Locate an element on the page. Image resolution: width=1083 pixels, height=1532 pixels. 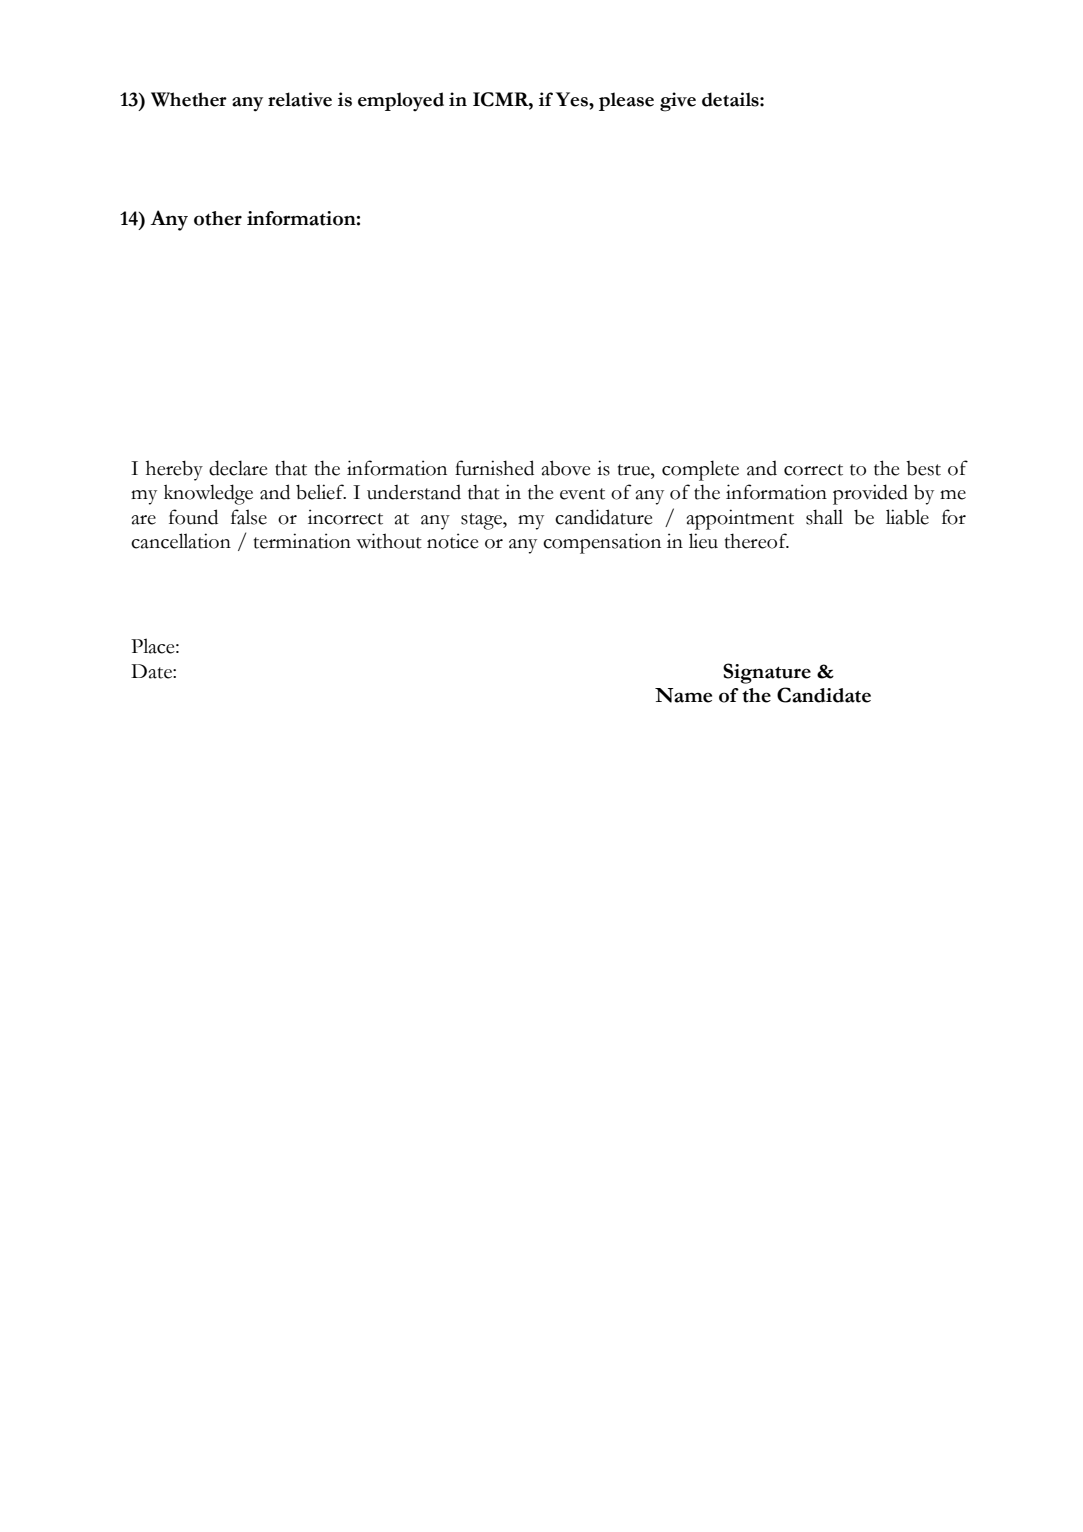
Signature is located at coordinates (767, 673).
